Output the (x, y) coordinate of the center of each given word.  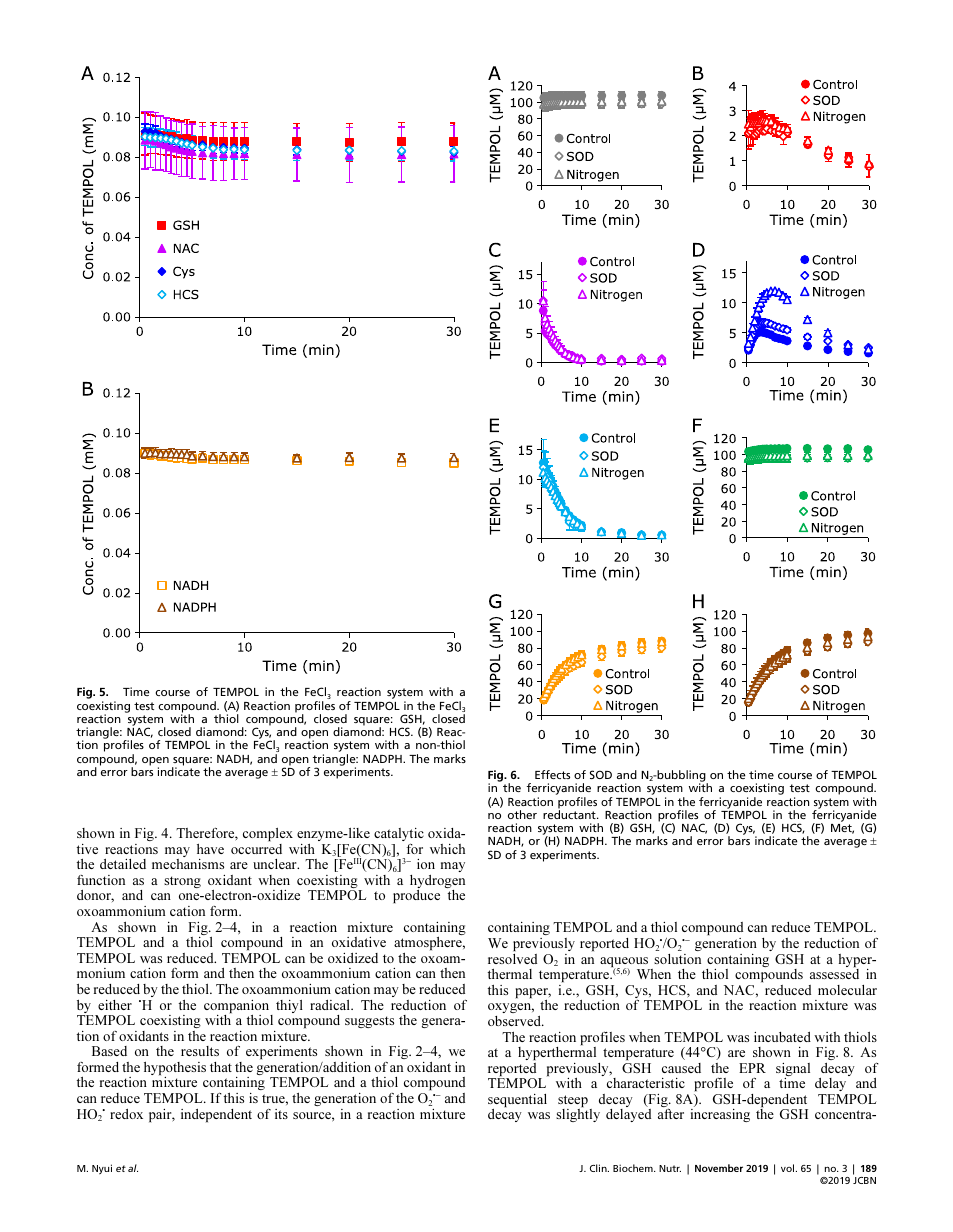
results (200, 1051)
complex (268, 834)
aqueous (625, 963)
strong (182, 882)
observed (515, 1021)
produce (416, 896)
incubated (782, 1037)
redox (126, 1114)
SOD (601, 774)
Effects (552, 774)
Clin (599, 1168)
